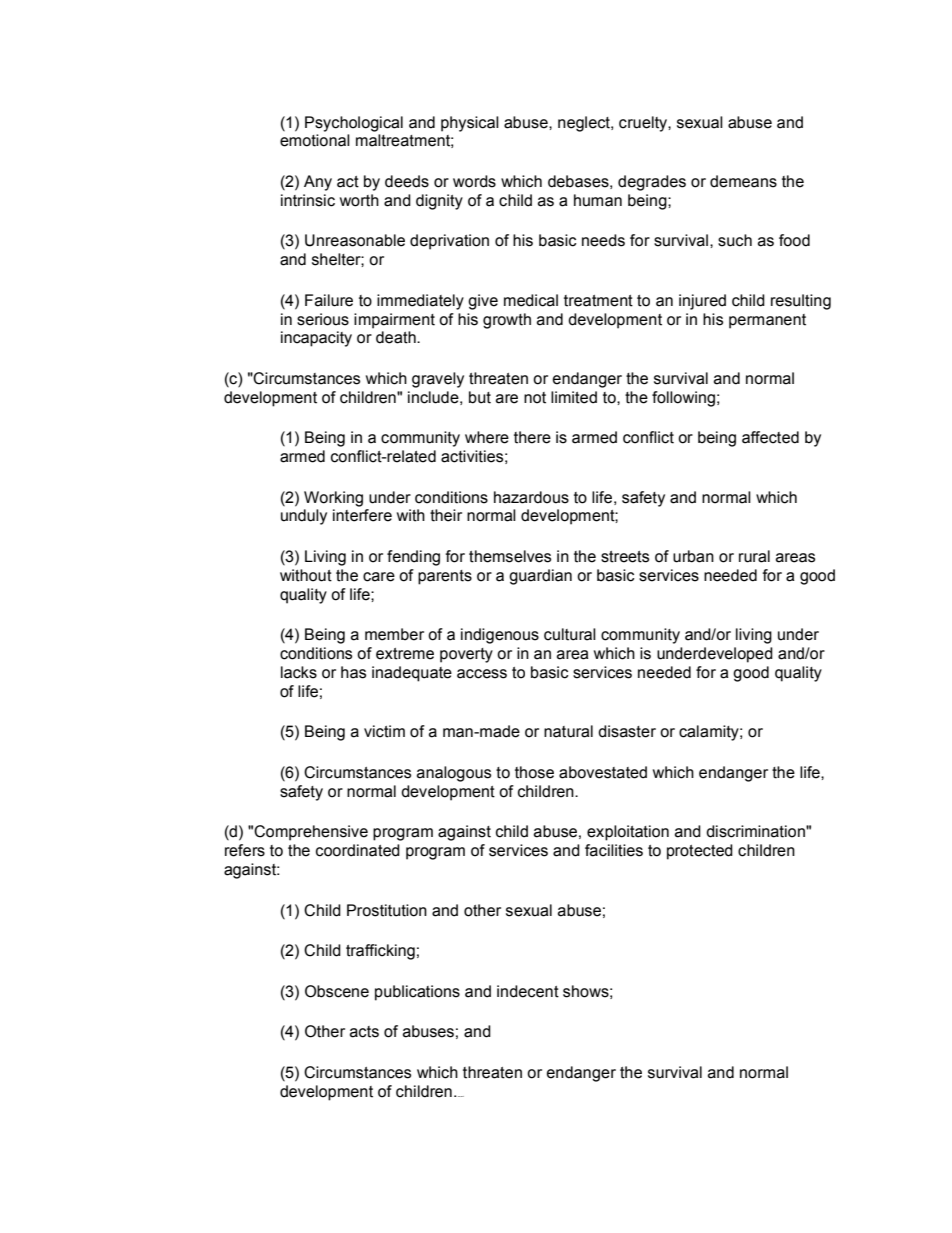 This screenshot has width=952, height=1233. I want to click on protected, so click(700, 852).
